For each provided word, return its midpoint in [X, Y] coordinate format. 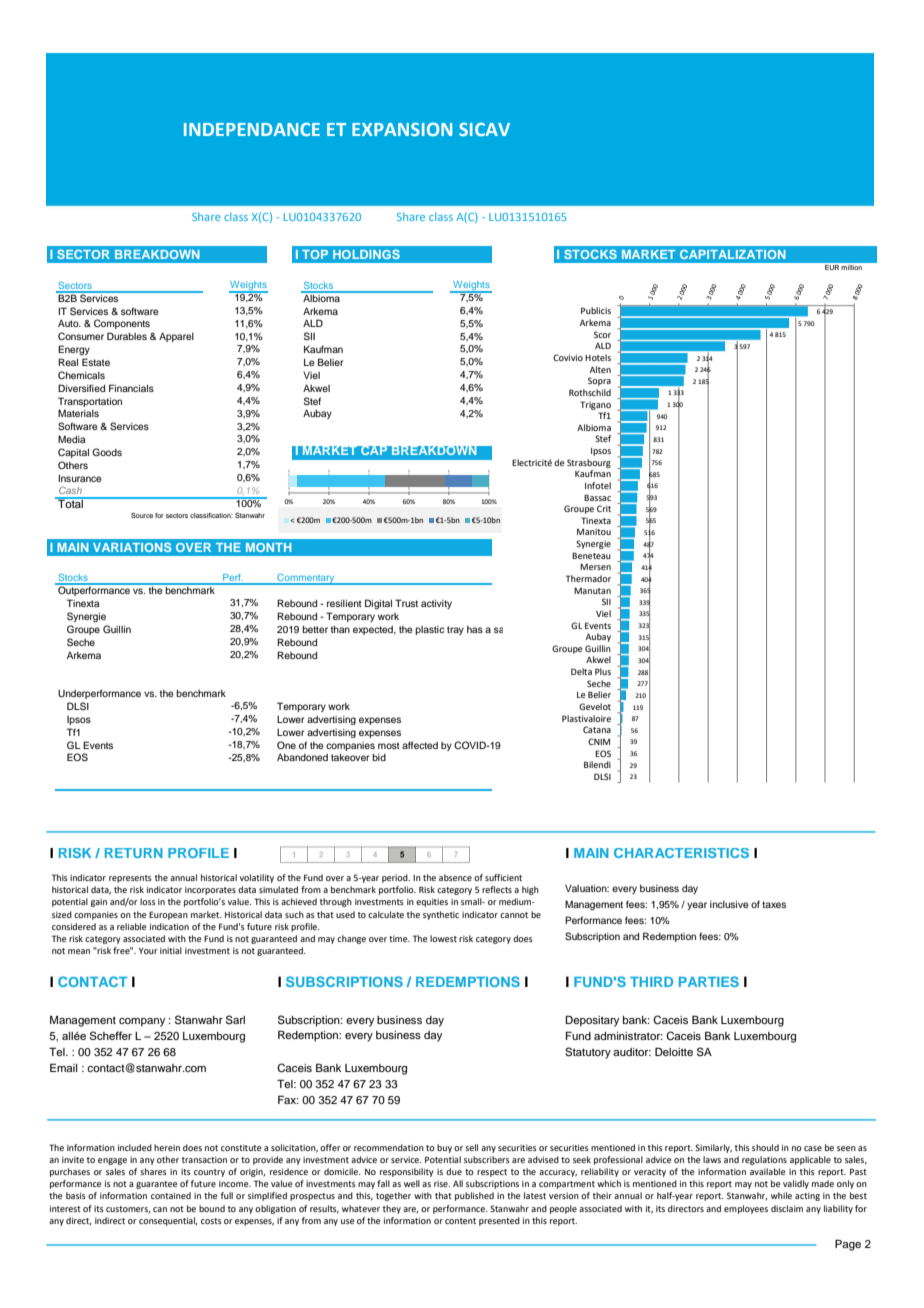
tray [455, 630]
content [460, 1221]
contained [171, 1195]
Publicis [596, 310]
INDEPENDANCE [252, 129]
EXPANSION [402, 129]
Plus [603, 671]
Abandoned [302, 757]
